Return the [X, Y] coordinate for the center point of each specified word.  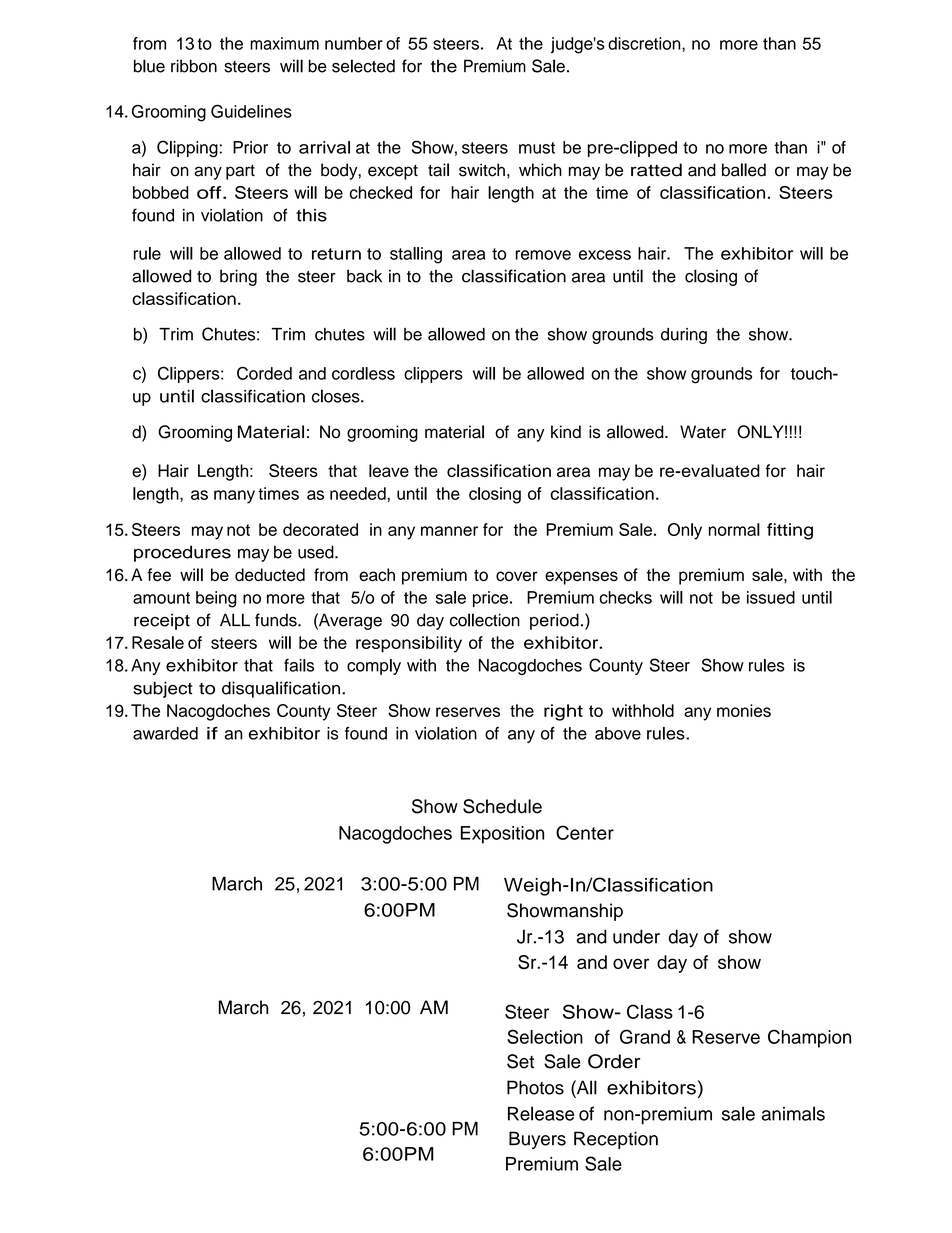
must [537, 148]
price [492, 599]
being [216, 599]
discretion [645, 43]
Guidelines [251, 111]
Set [520, 1061]
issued [771, 597]
